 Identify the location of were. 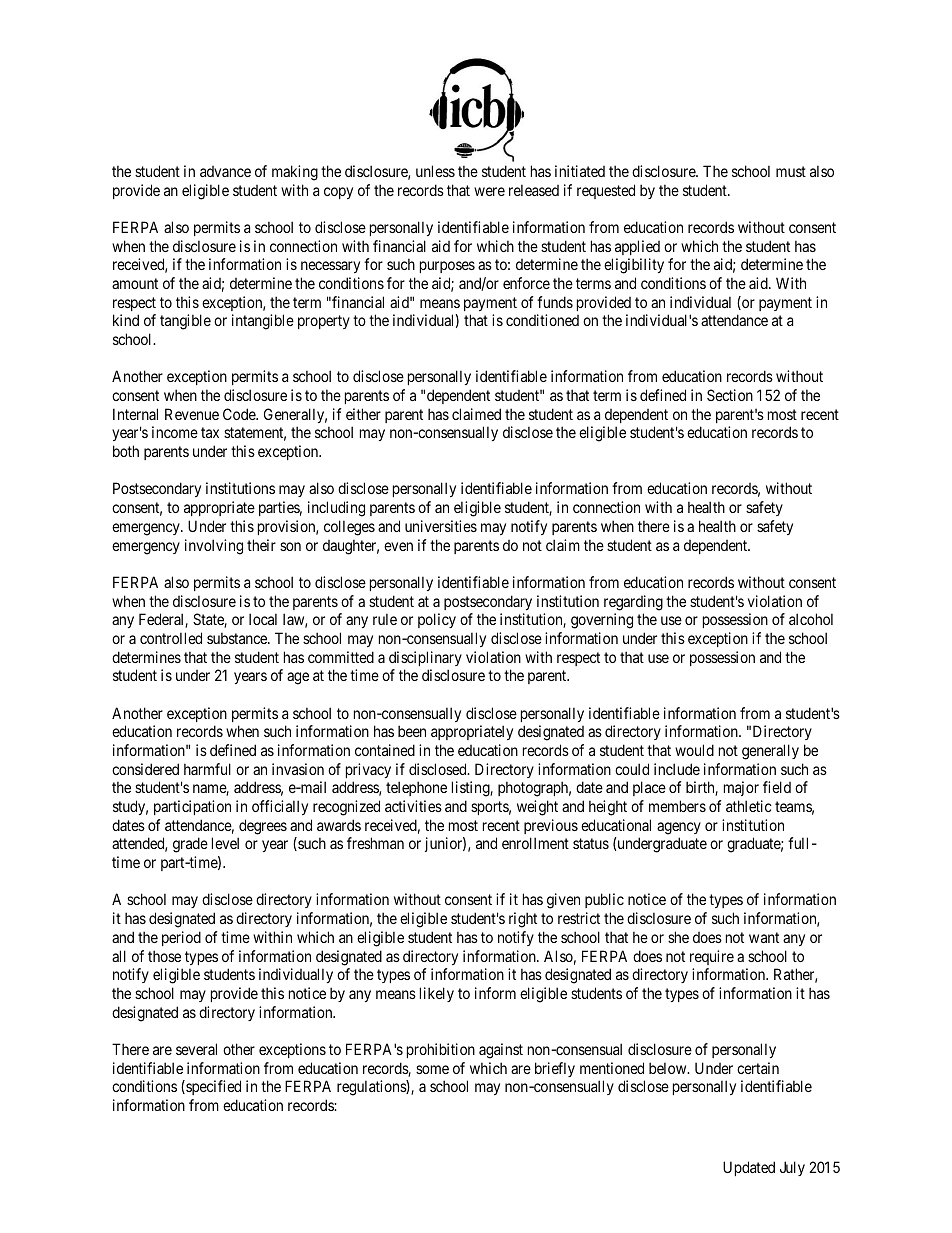
(489, 191).
